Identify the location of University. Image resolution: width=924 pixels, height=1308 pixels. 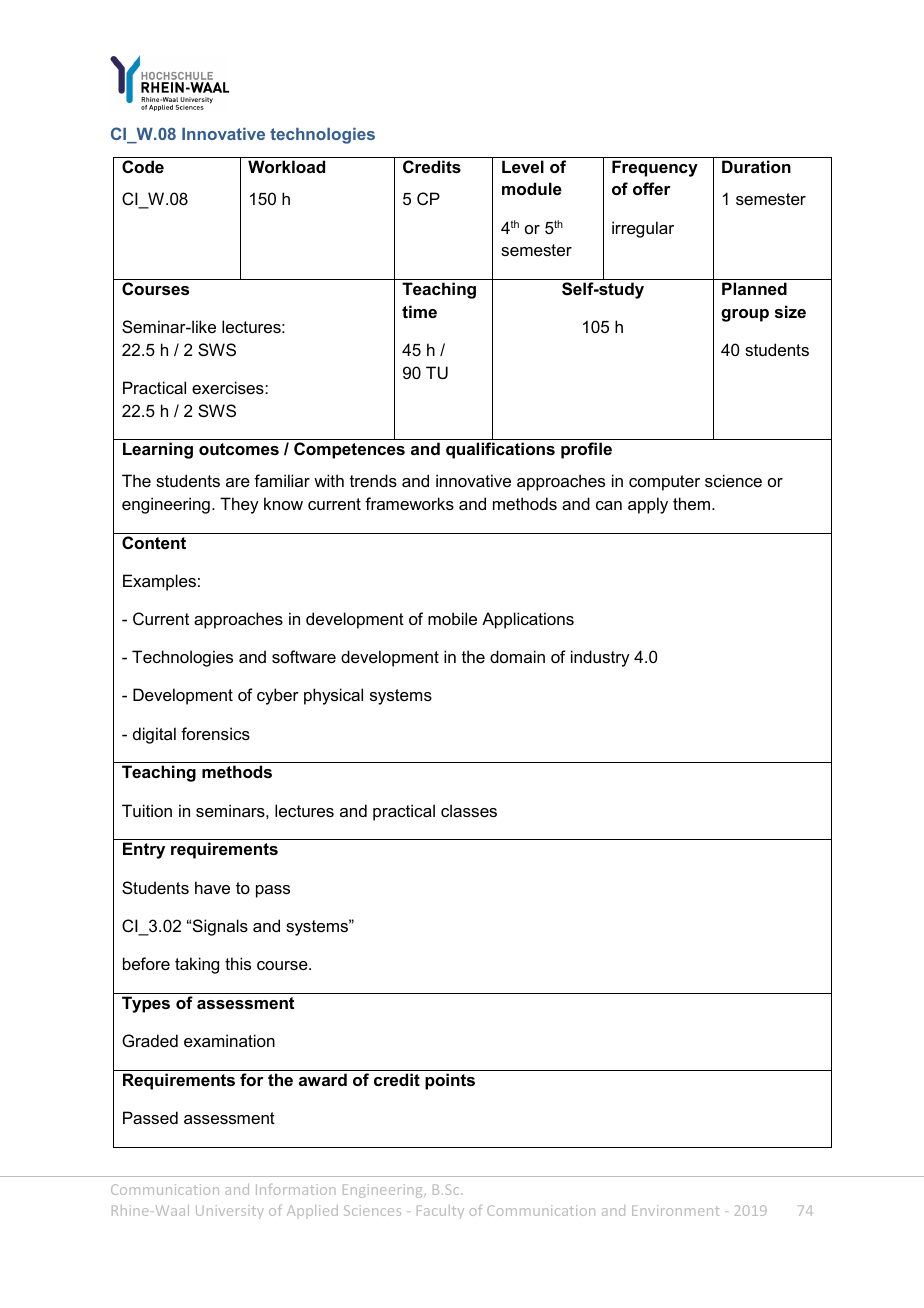
(230, 1212).
